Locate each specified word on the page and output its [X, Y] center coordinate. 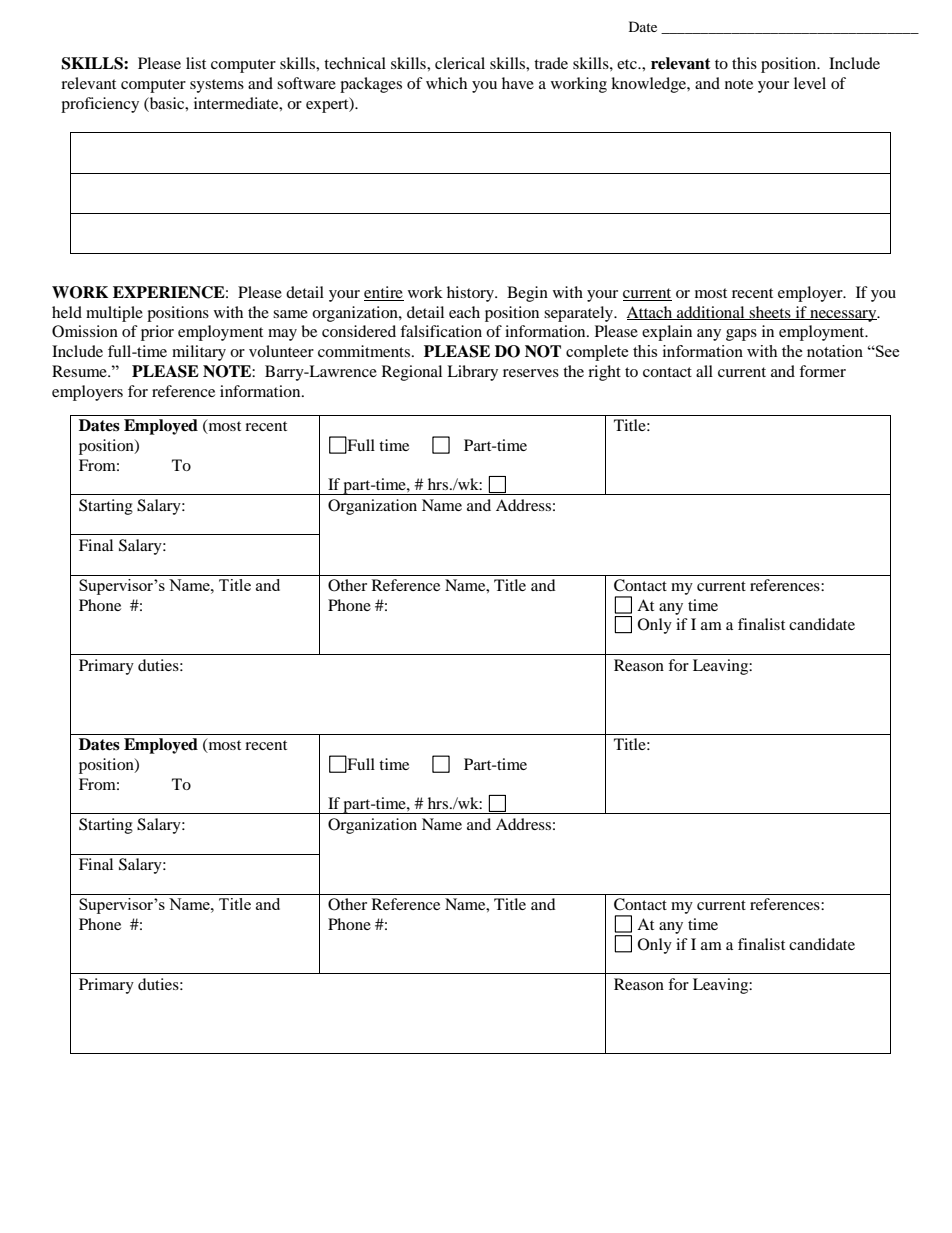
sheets [770, 313]
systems [217, 86]
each [464, 312]
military [199, 353]
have [518, 83]
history [472, 294]
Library [472, 373]
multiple [114, 314]
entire [384, 293]
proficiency [100, 105]
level [810, 83]
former [822, 371]
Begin [527, 294]
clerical [460, 63]
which [446, 83]
